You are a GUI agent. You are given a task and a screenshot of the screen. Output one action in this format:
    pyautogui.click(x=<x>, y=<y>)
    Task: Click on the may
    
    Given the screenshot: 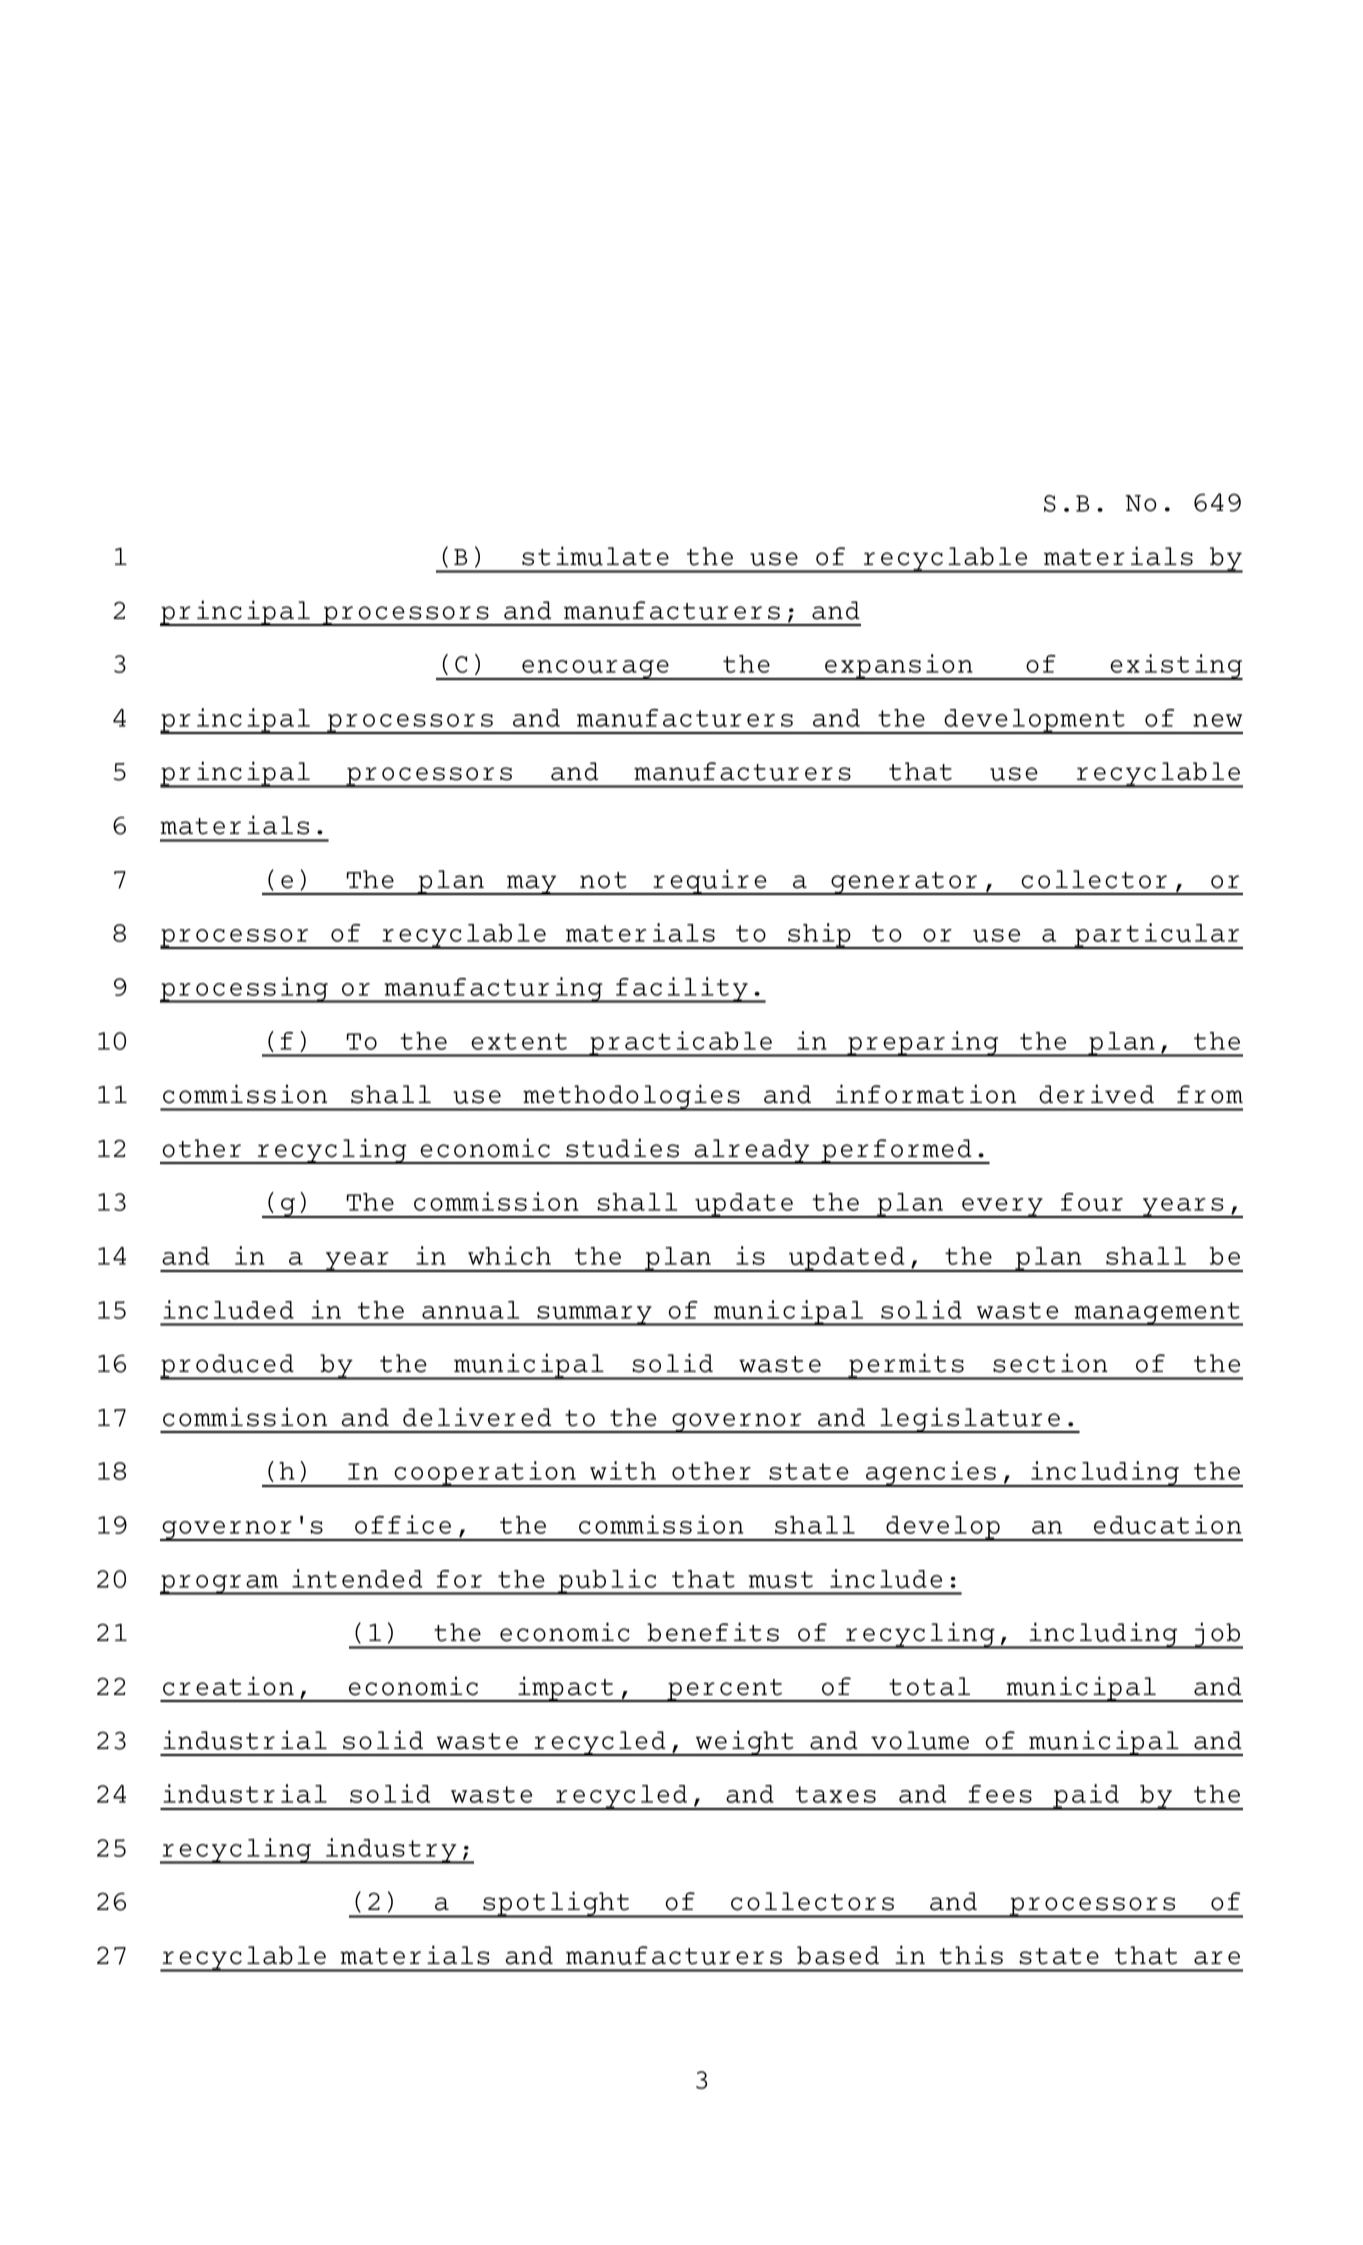 What is the action you would take?
    pyautogui.click(x=532, y=885)
